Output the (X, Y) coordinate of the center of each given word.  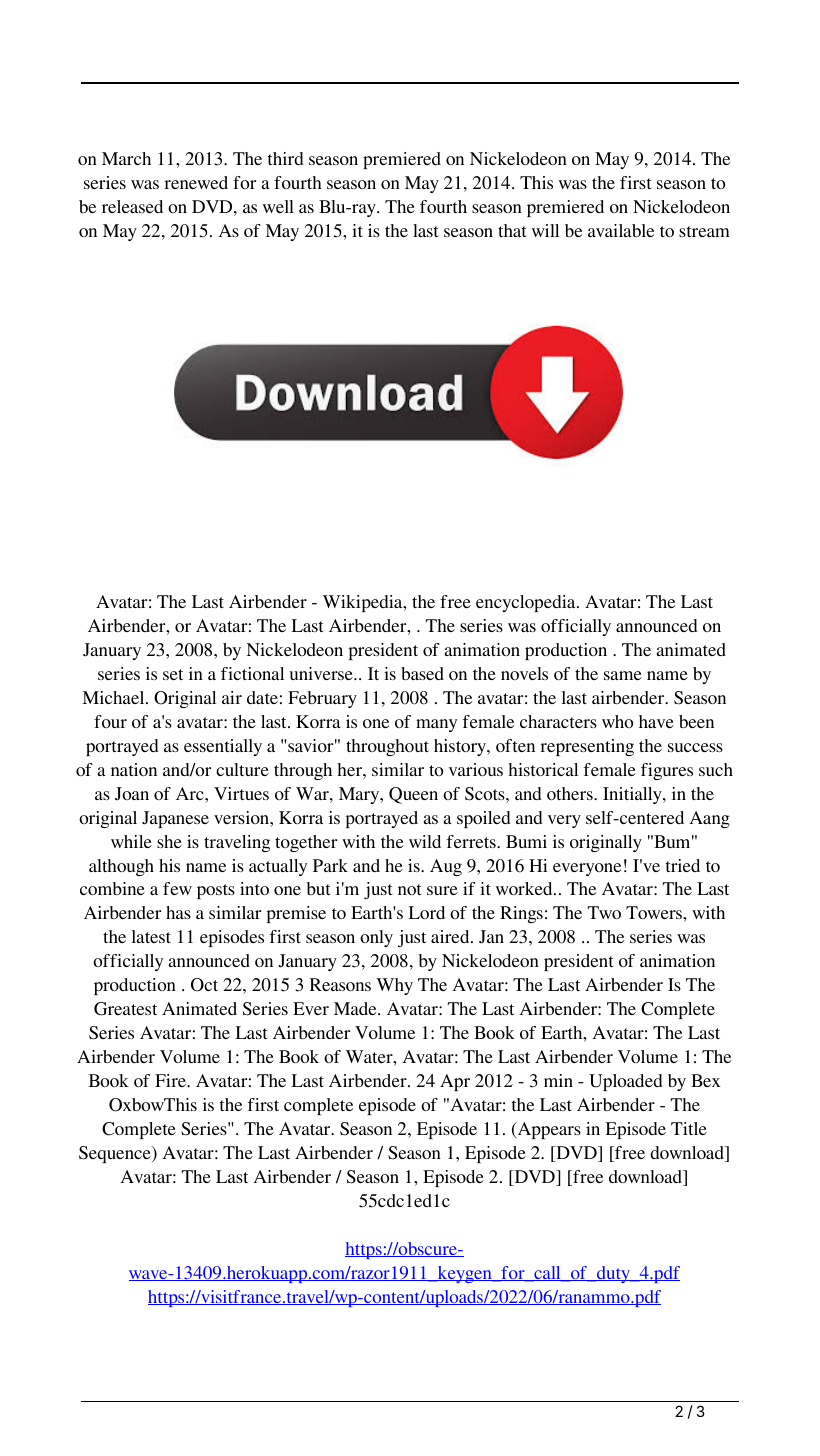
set (173, 674)
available (621, 230)
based (422, 673)
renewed (196, 182)
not (409, 889)
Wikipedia (364, 603)
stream (704, 231)
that (512, 230)
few (177, 888)
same (623, 675)
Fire (171, 1080)
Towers (655, 912)
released (132, 206)
